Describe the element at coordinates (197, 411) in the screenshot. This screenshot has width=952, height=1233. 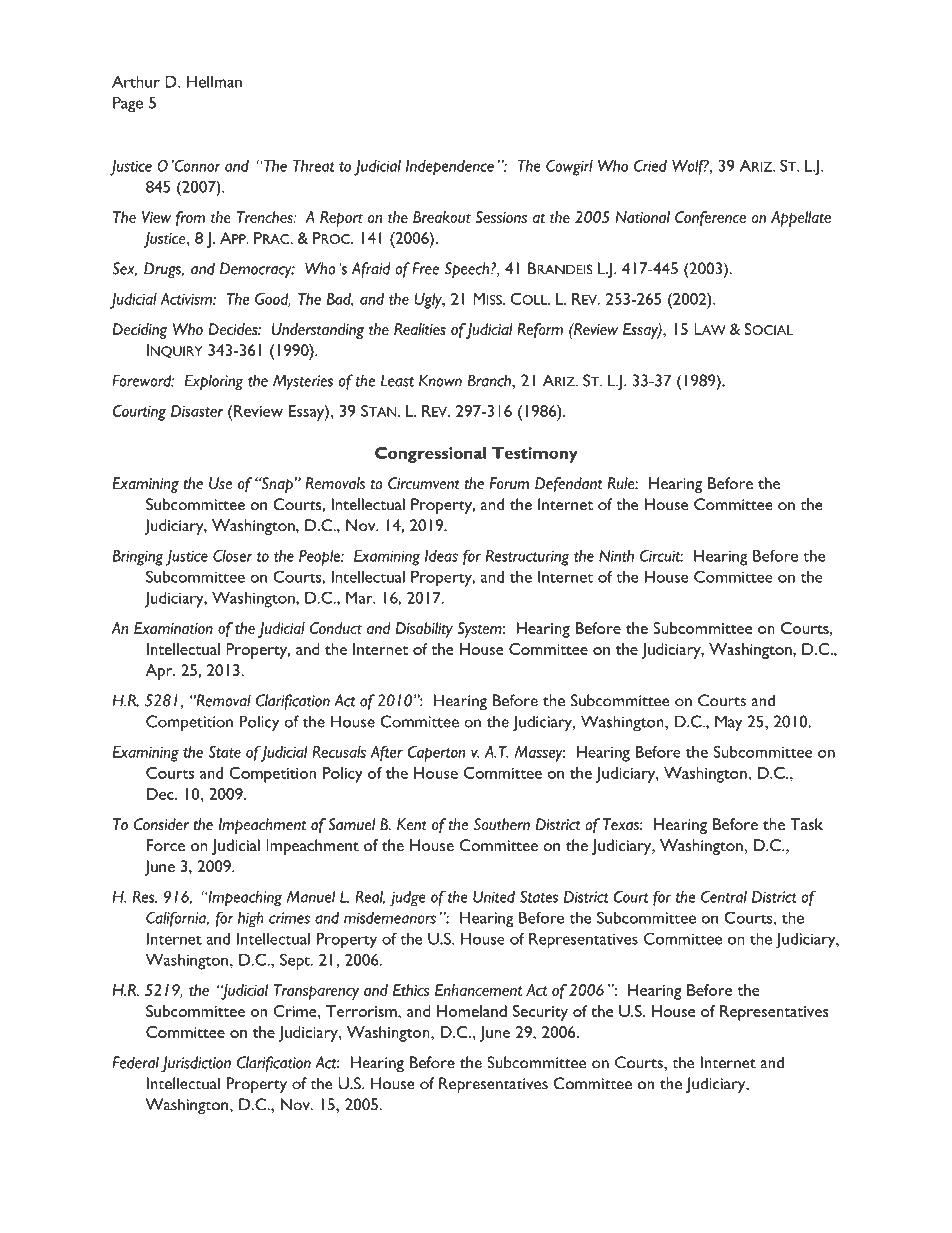
I see `Disaster` at that location.
